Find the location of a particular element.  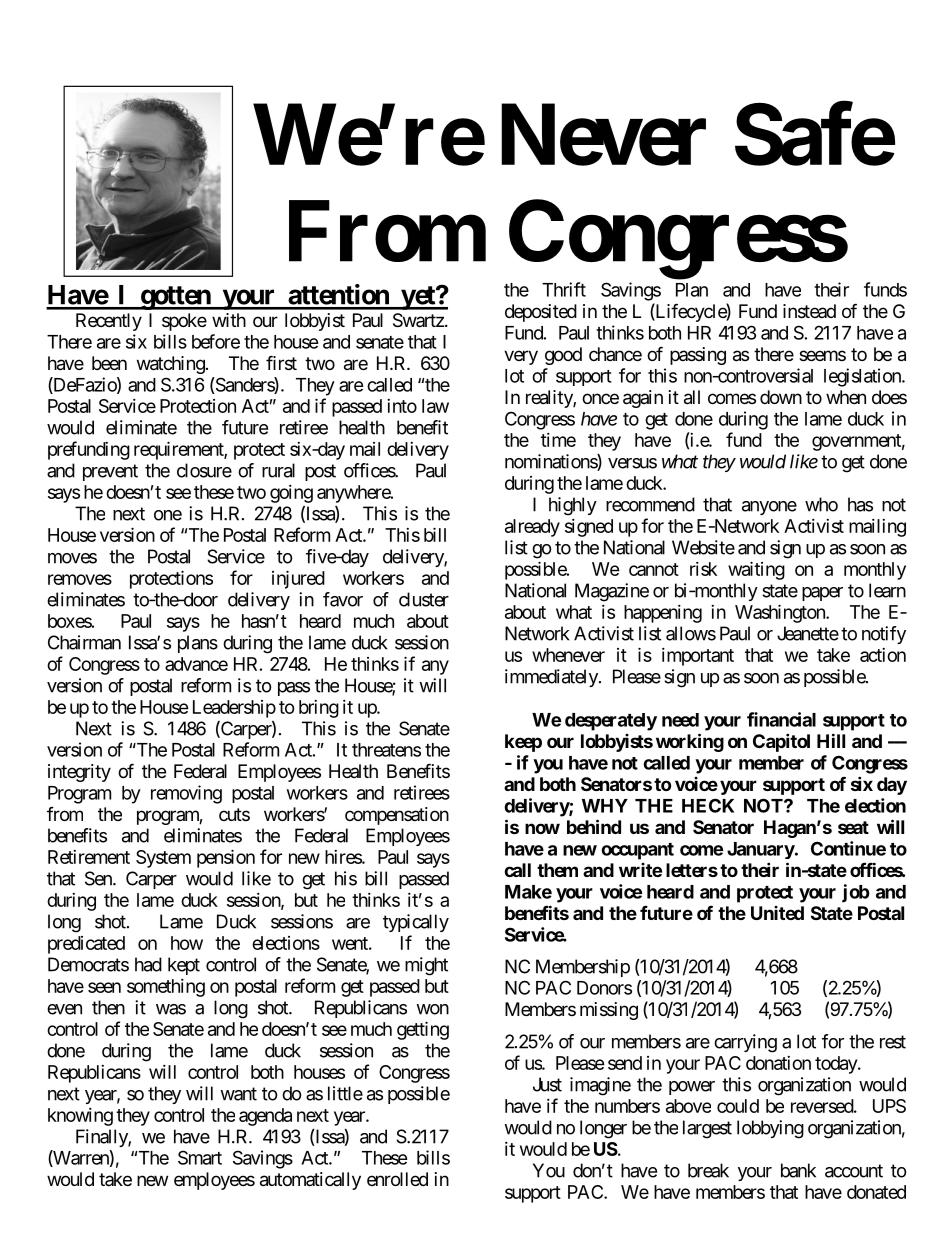

instead is located at coordinates (809, 311).
